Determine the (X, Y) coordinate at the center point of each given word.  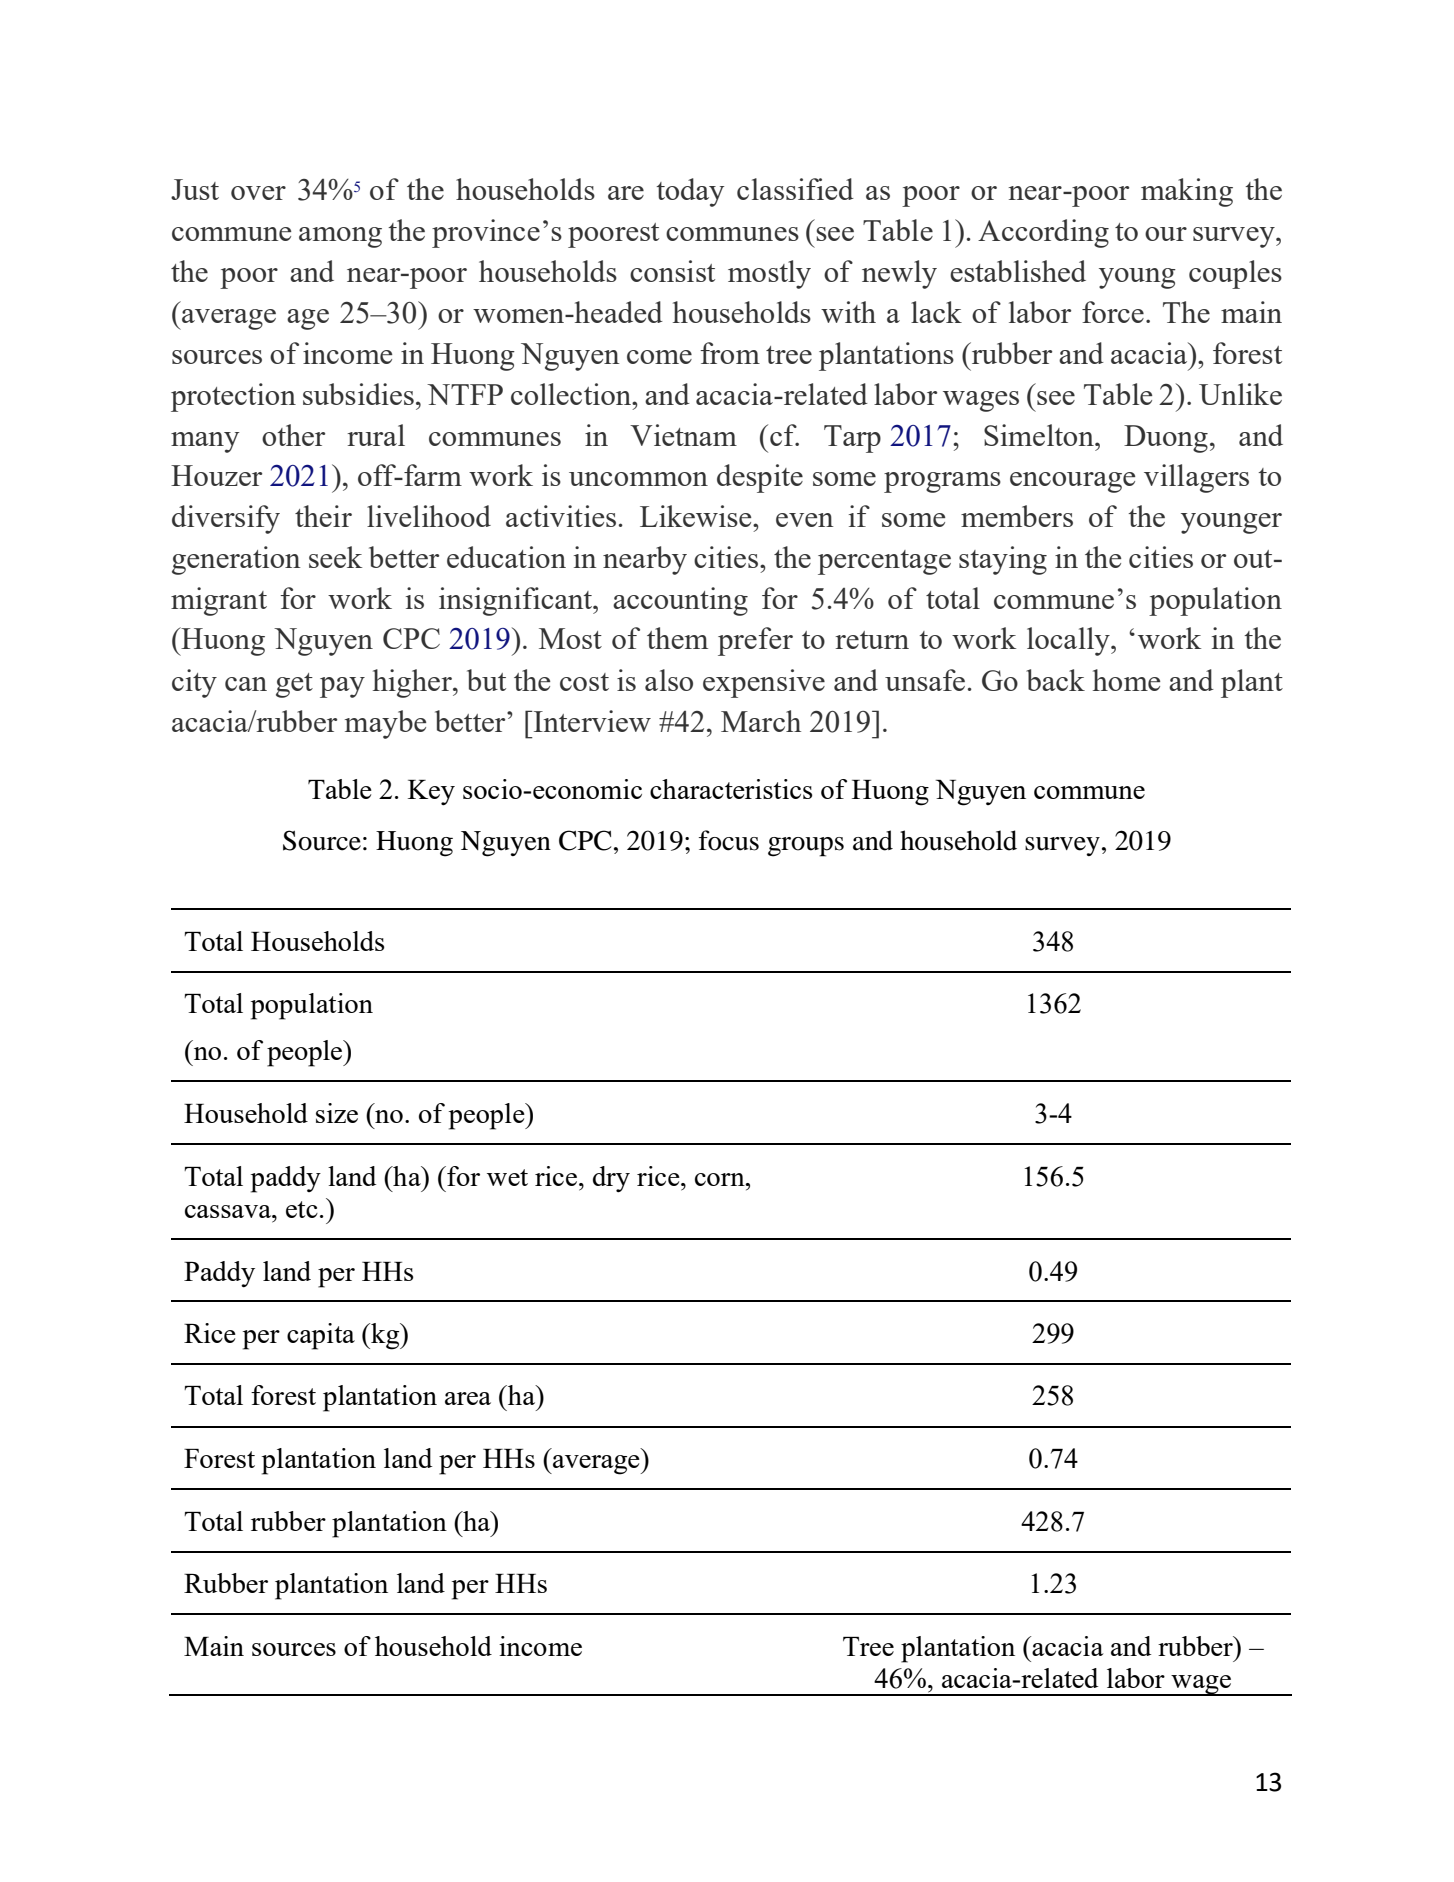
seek (335, 557)
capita (321, 1336)
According (1043, 233)
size (337, 1113)
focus (729, 840)
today (690, 192)
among (340, 237)
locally (1069, 641)
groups (806, 847)
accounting (680, 601)
